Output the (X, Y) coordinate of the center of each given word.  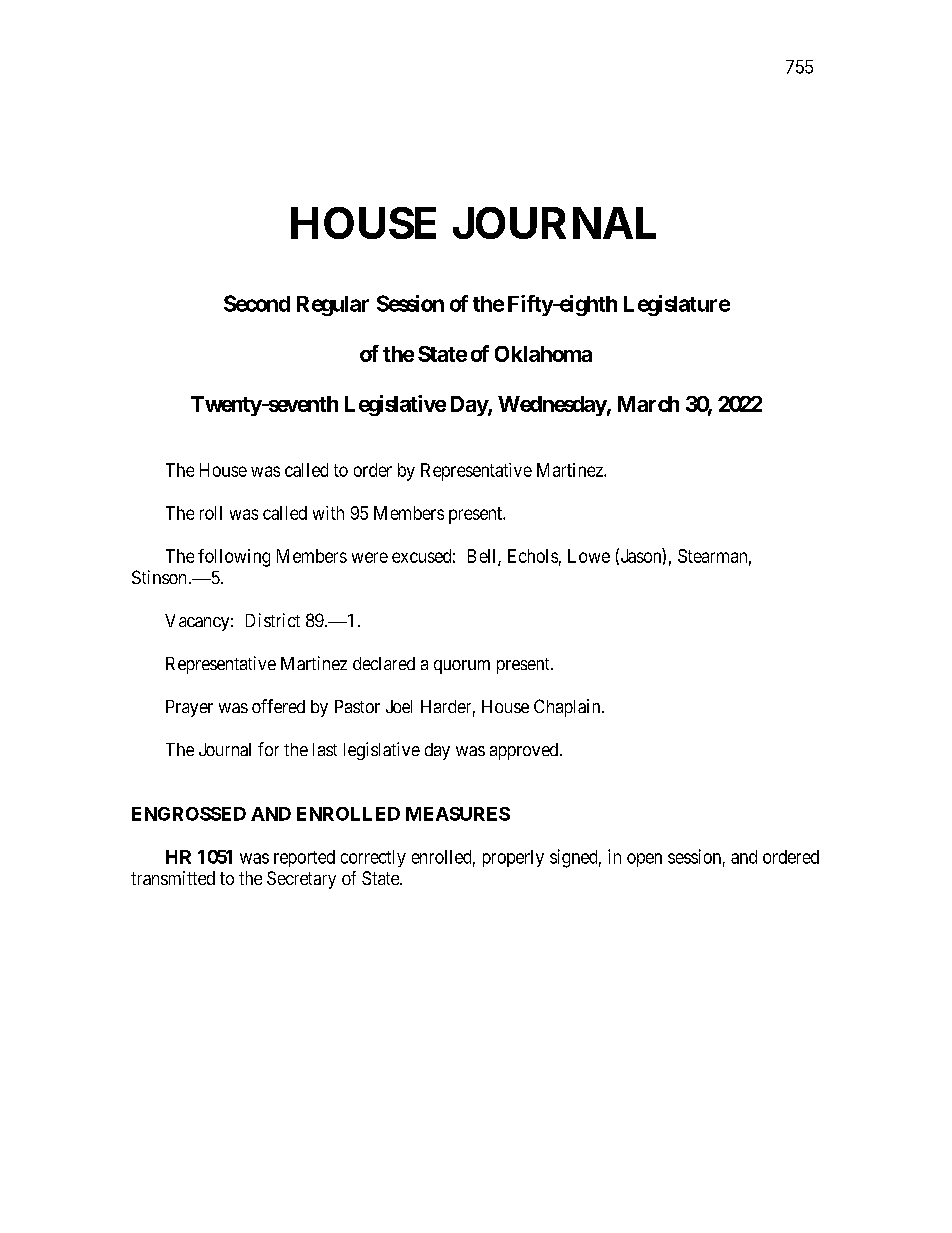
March (648, 404)
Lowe (589, 556)
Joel (399, 706)
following (234, 558)
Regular (333, 306)
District (273, 620)
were (370, 557)
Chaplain (568, 708)
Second (257, 303)
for (268, 749)
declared (384, 663)
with (328, 513)
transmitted (173, 878)
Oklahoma (543, 354)
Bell (483, 557)
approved (525, 751)
